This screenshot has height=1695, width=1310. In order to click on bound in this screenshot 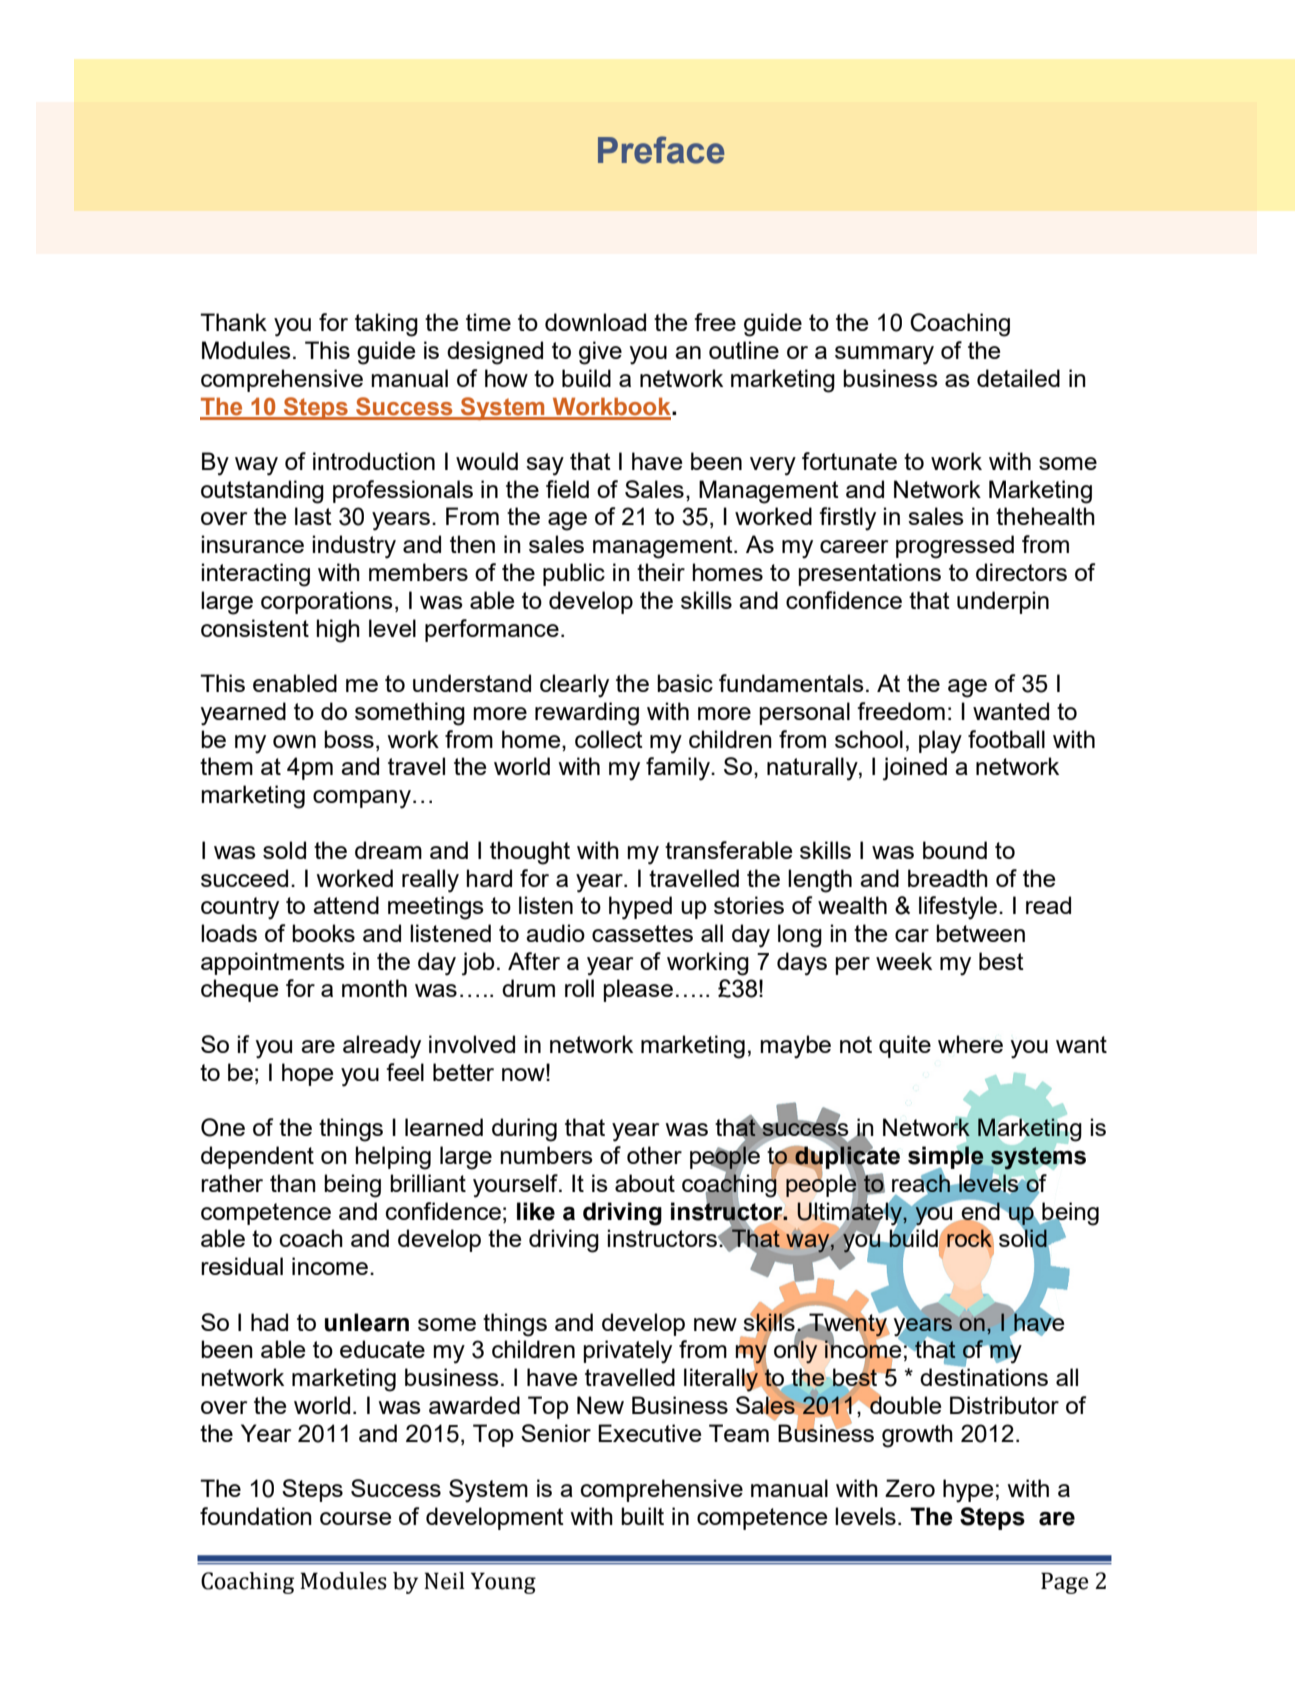, I will do `click(955, 850)`.
